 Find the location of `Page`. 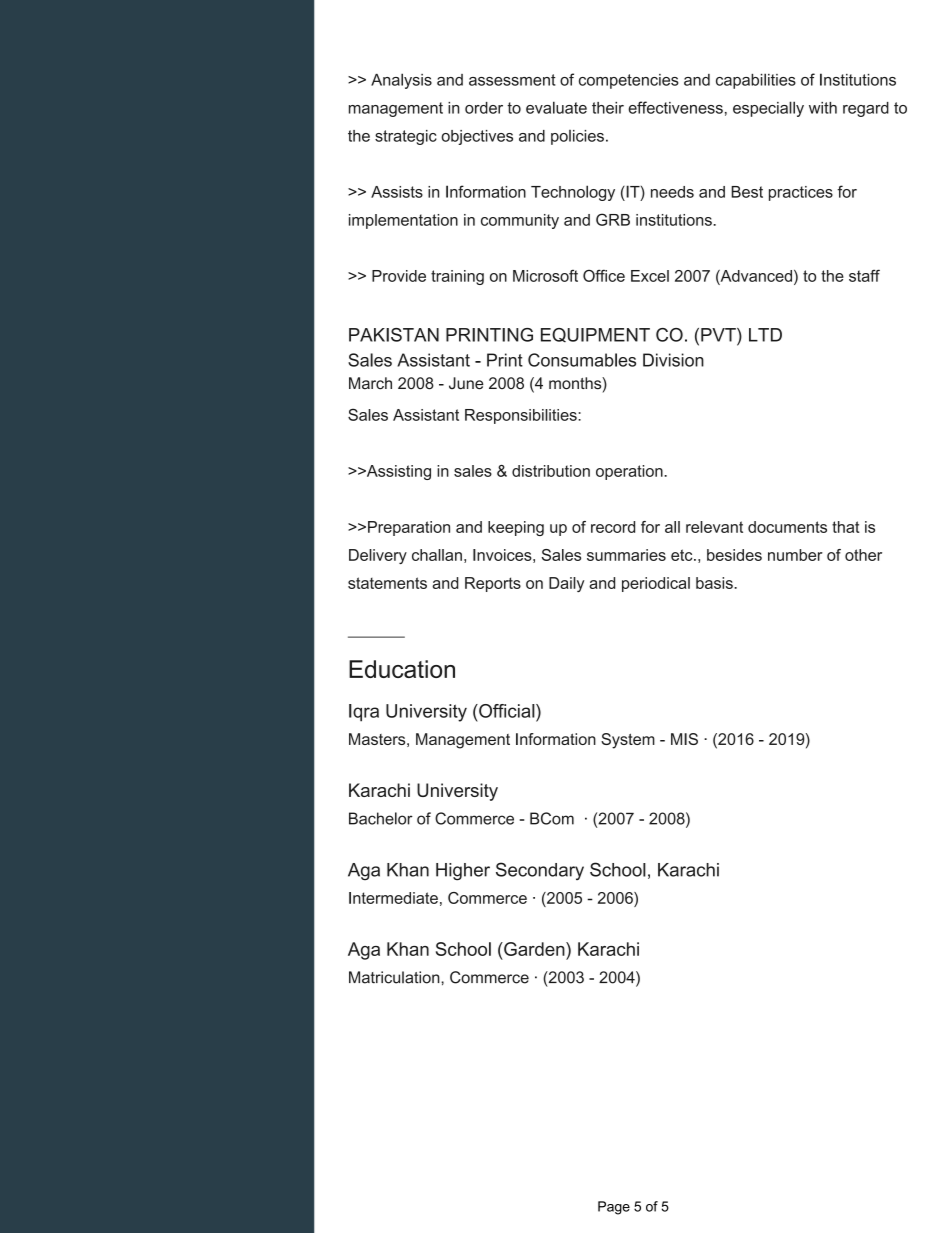

Page is located at coordinates (614, 1208).
